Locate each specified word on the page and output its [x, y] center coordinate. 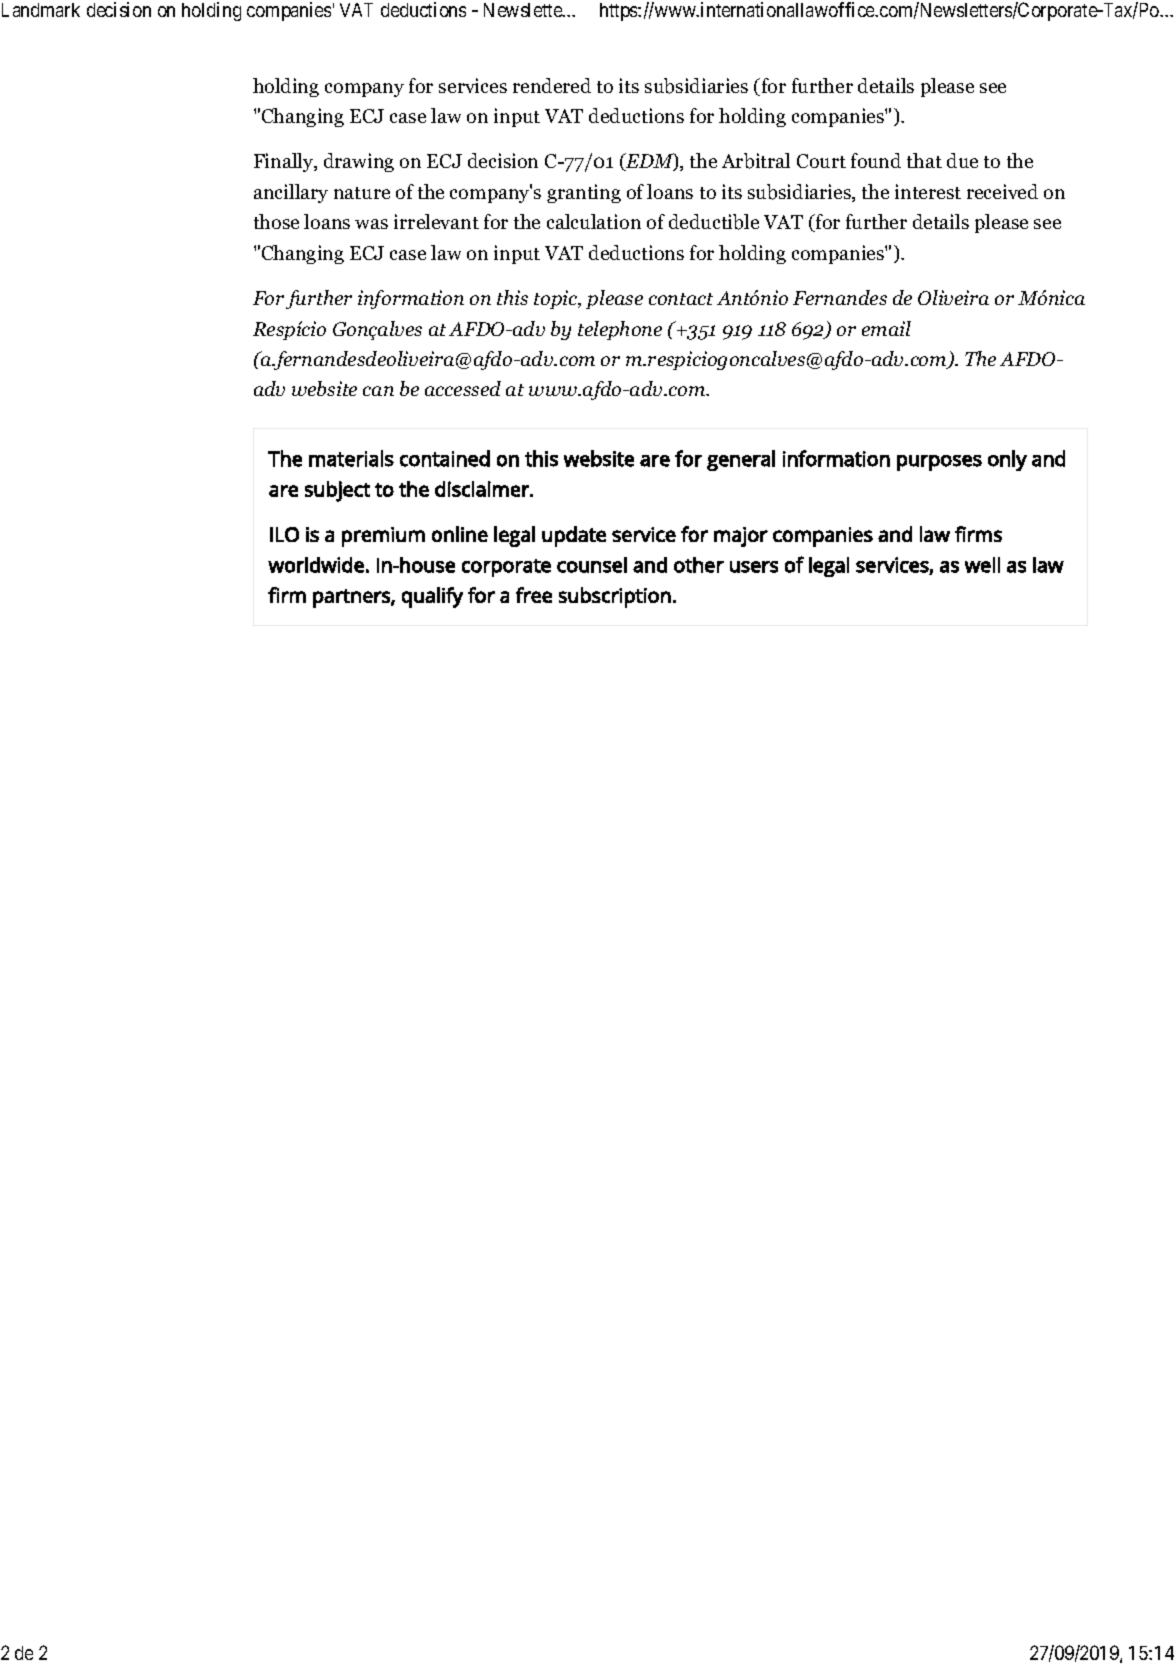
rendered [552, 85]
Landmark [41, 10]
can [378, 391]
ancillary [291, 193]
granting [584, 193]
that [924, 160]
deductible [714, 222]
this [512, 297]
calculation [594, 221]
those [276, 221]
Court [821, 161]
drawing [359, 162]
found [876, 160]
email [886, 328]
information [411, 299]
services [473, 85]
